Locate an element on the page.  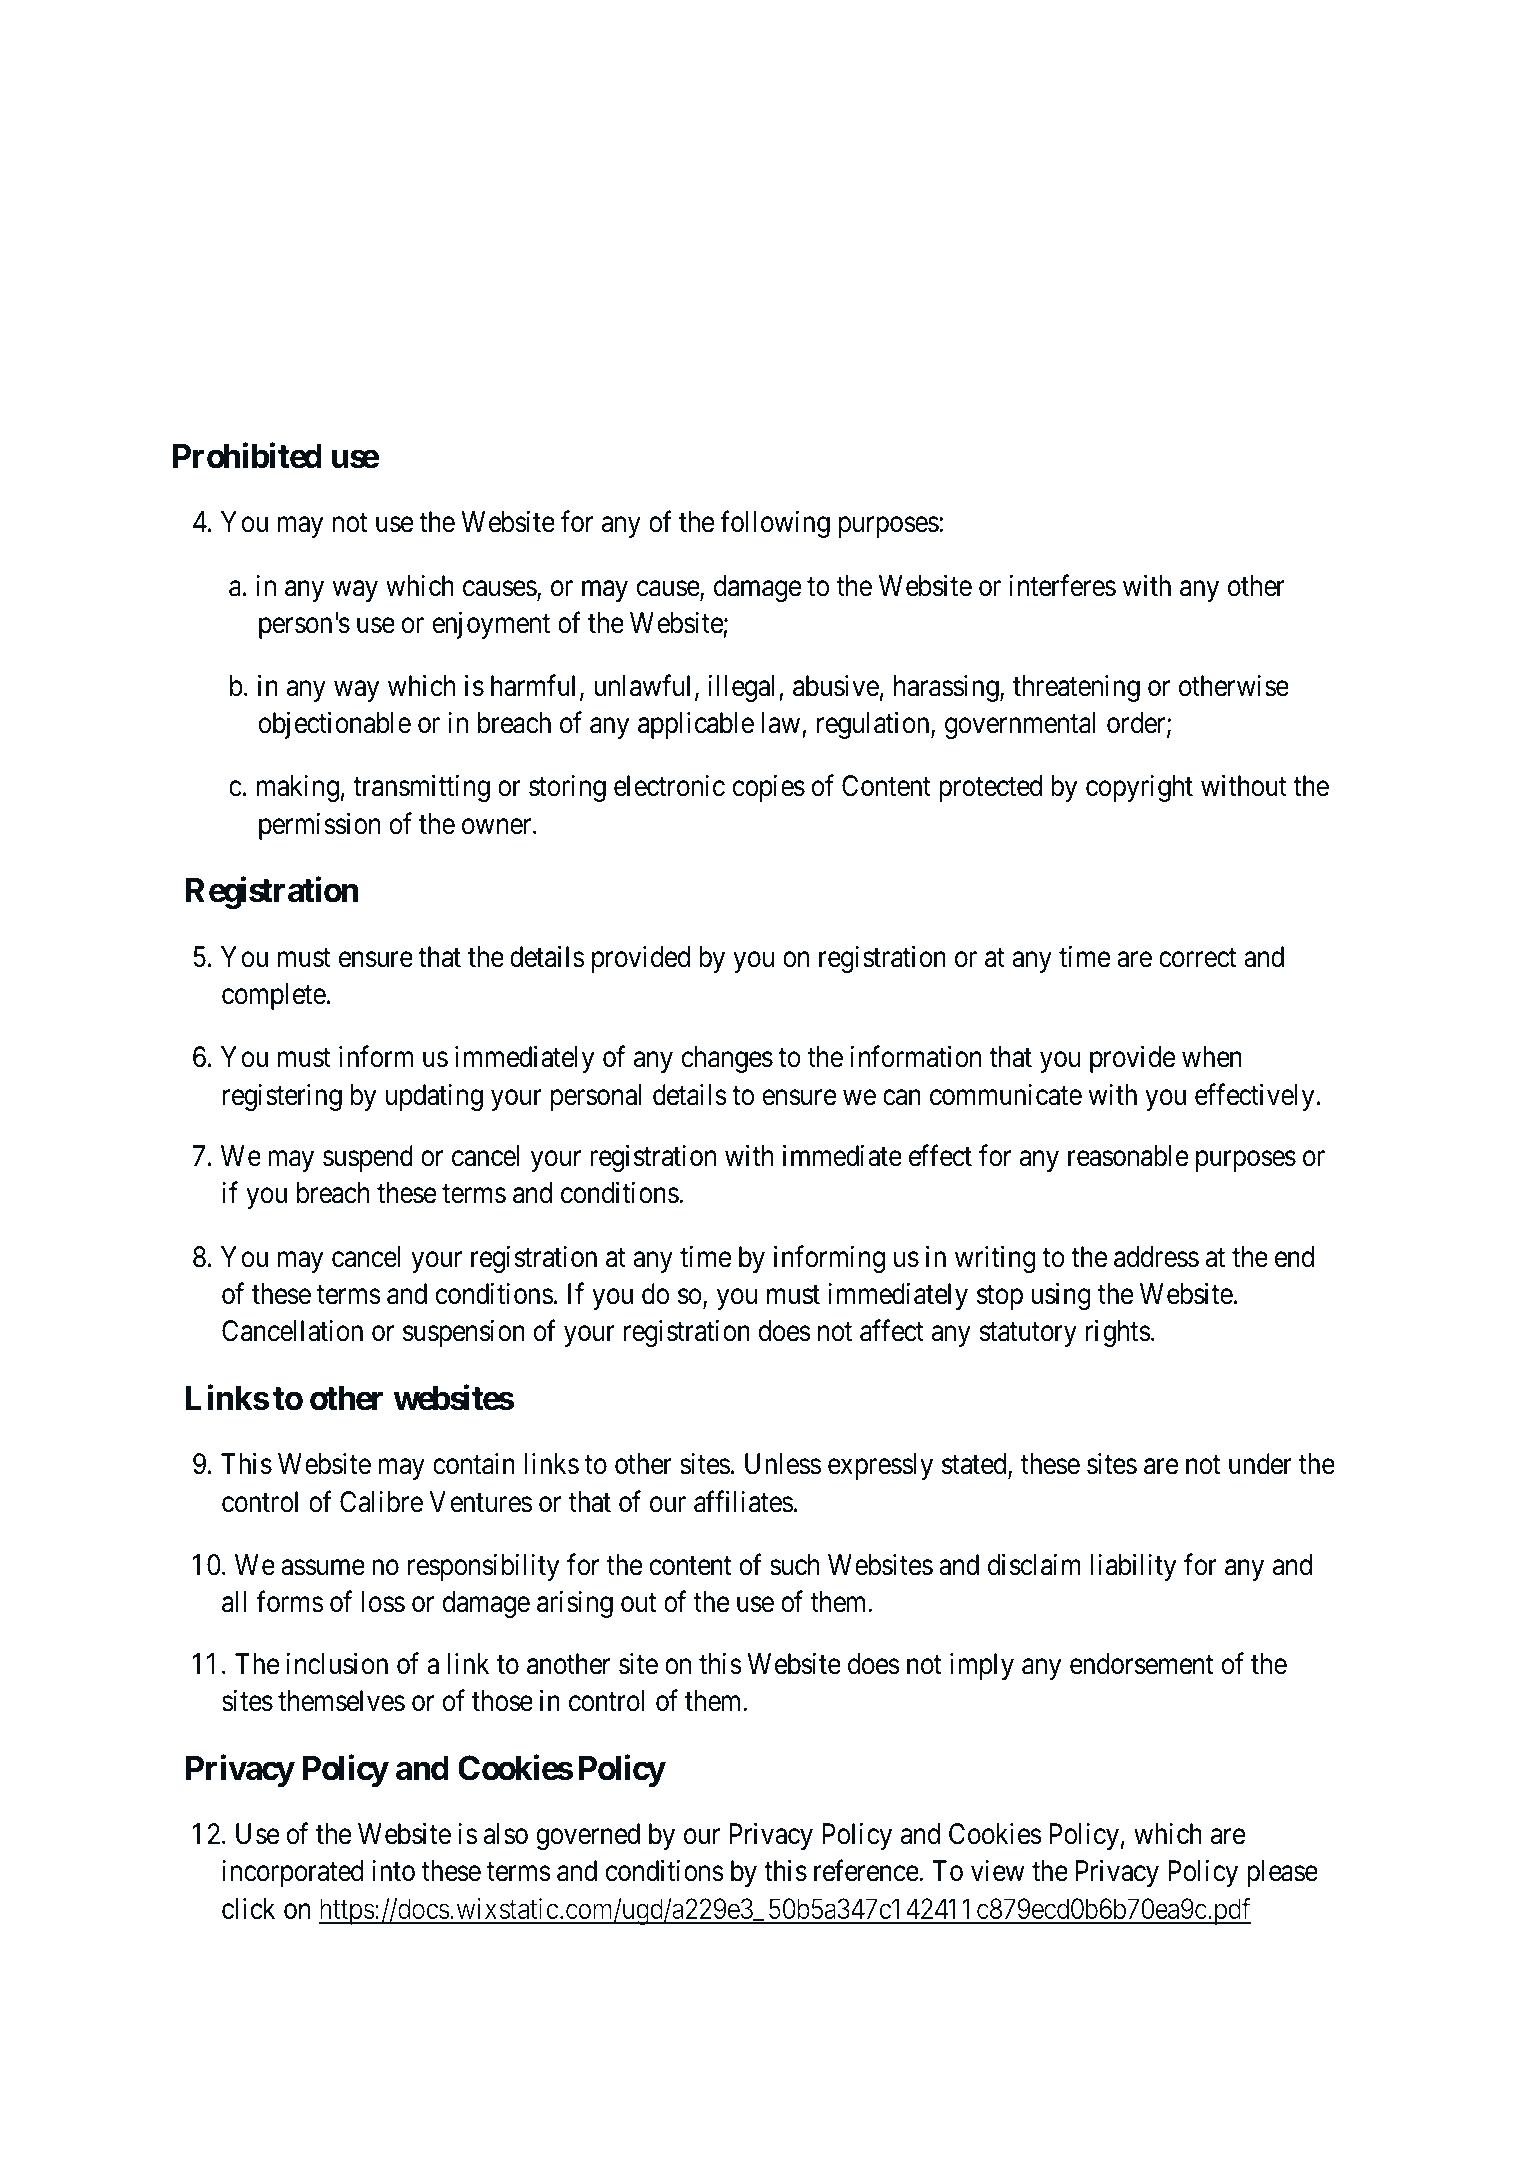
please is located at coordinates (1282, 1873).
